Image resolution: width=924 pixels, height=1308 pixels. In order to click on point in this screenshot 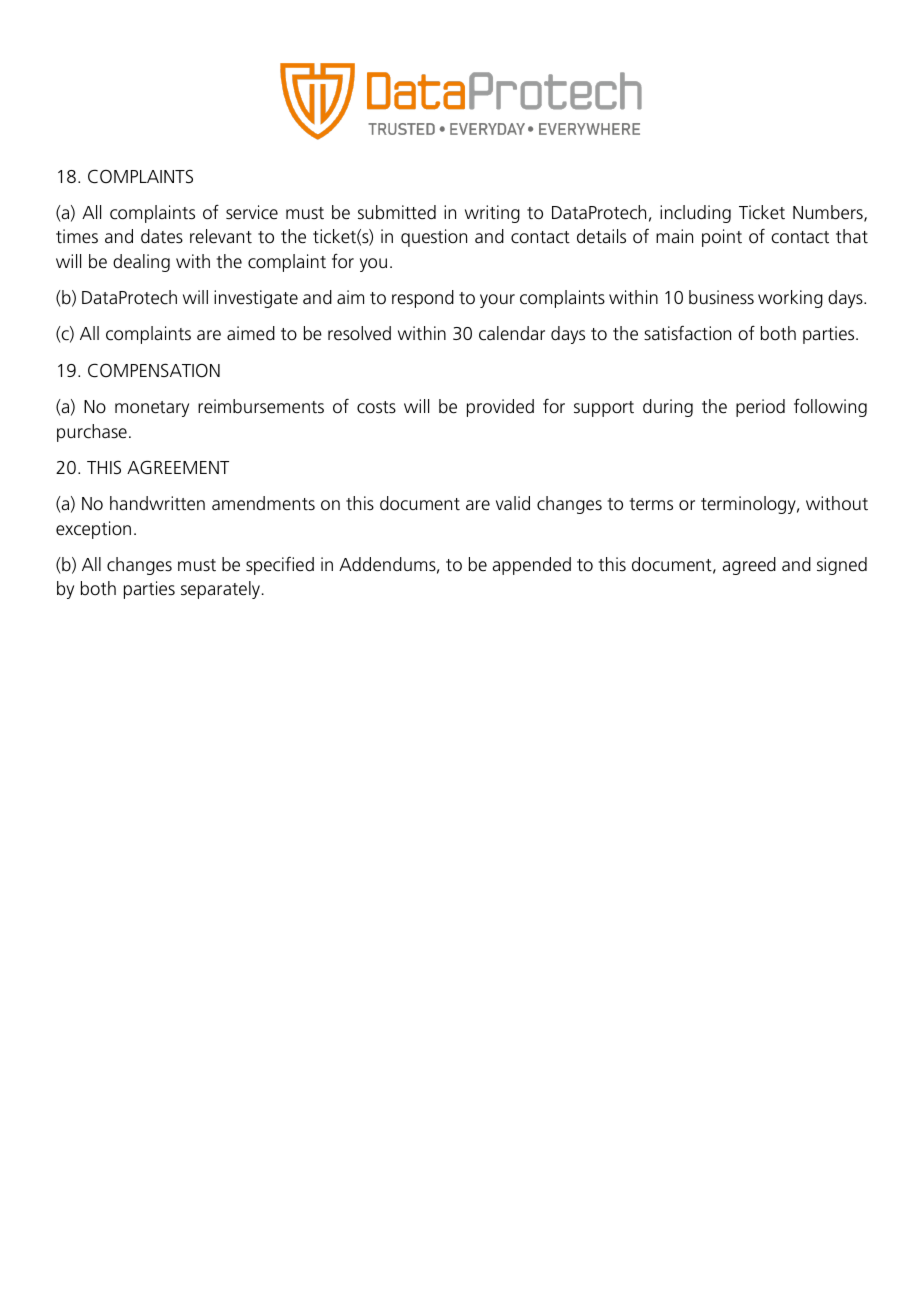, I will do `click(722, 238)`.
